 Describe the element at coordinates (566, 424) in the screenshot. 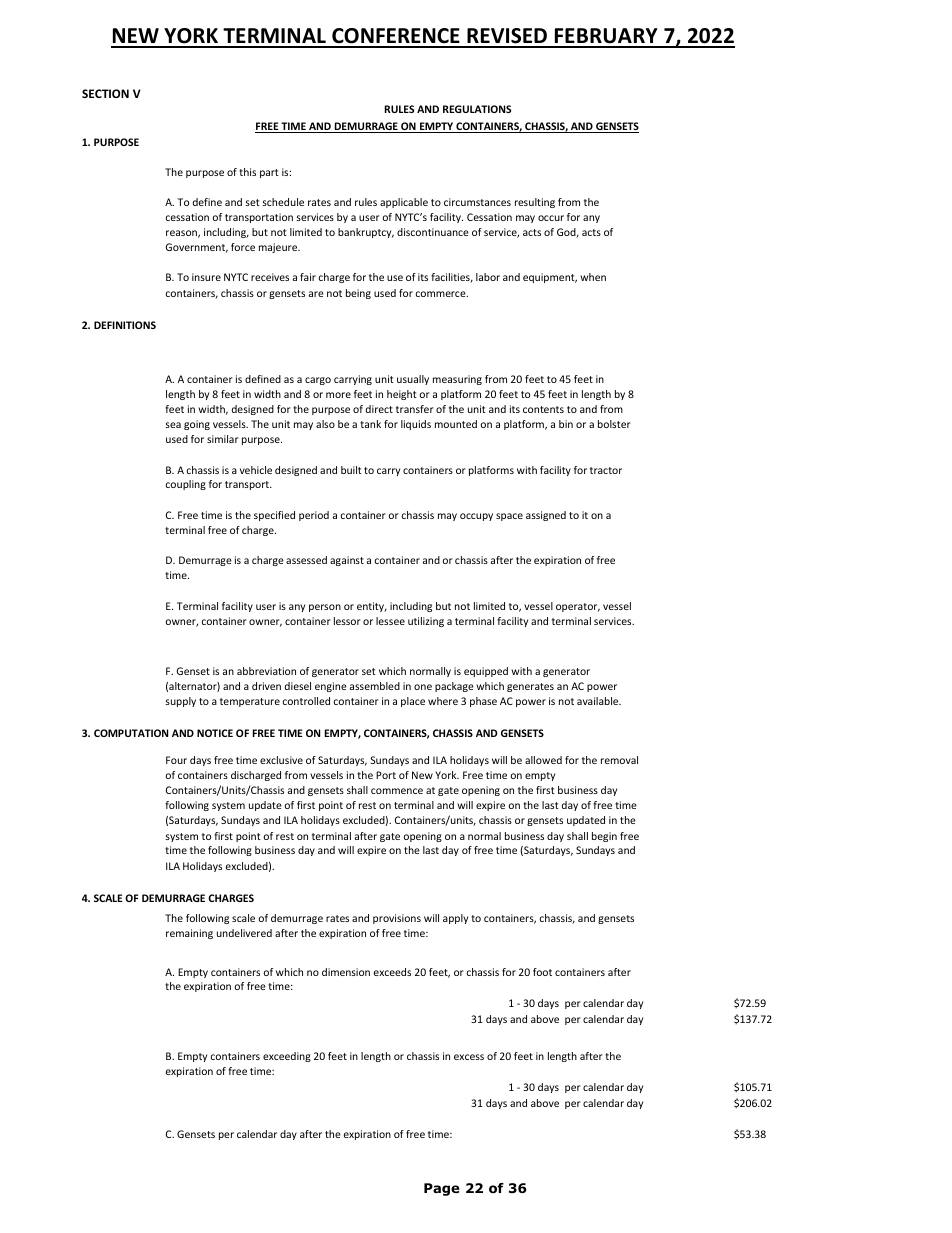

I see `bin` at that location.
